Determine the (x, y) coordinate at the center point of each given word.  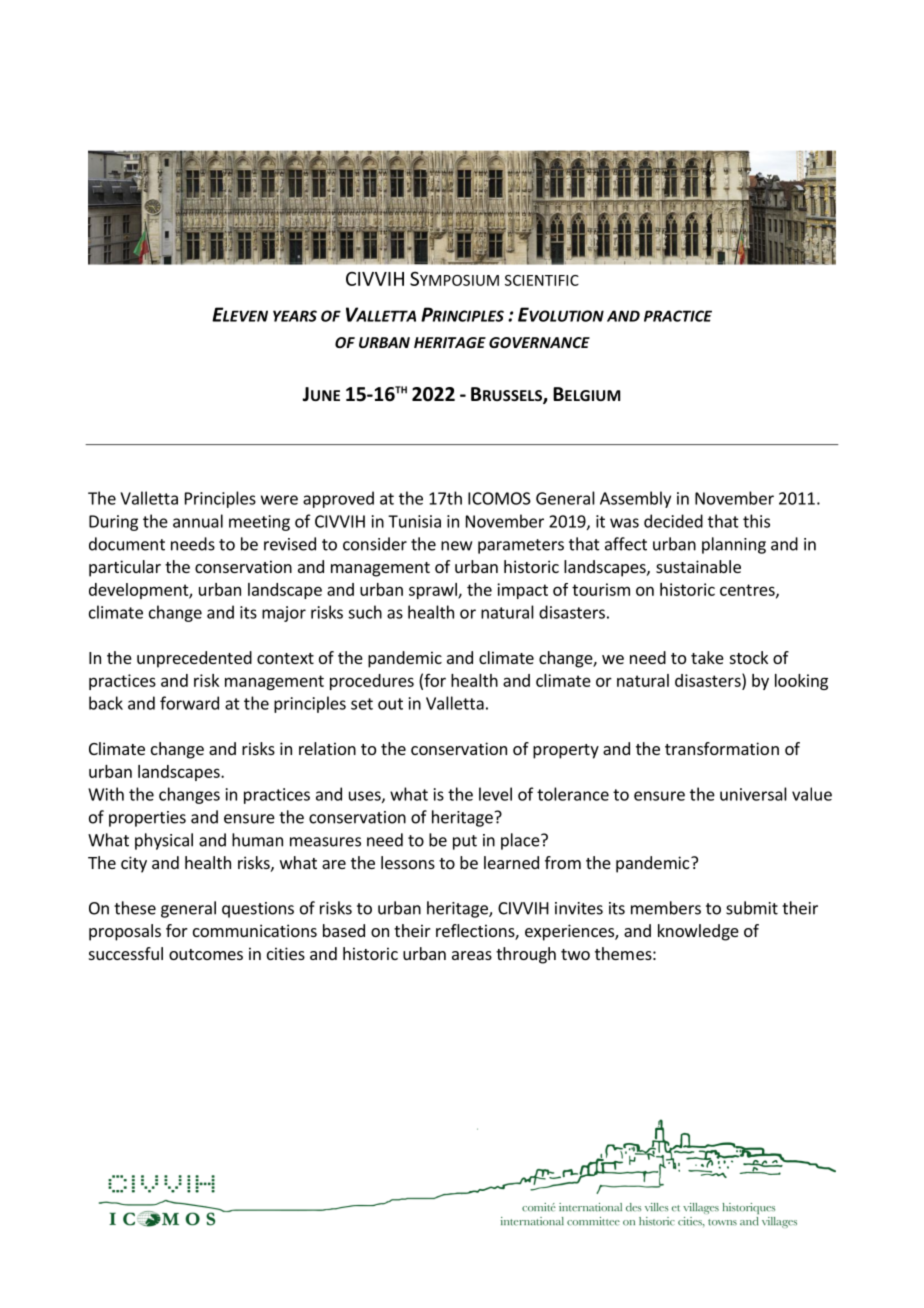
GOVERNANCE (539, 342)
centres (748, 591)
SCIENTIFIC (542, 280)
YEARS (295, 316)
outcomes (206, 954)
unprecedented (194, 659)
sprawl (434, 591)
